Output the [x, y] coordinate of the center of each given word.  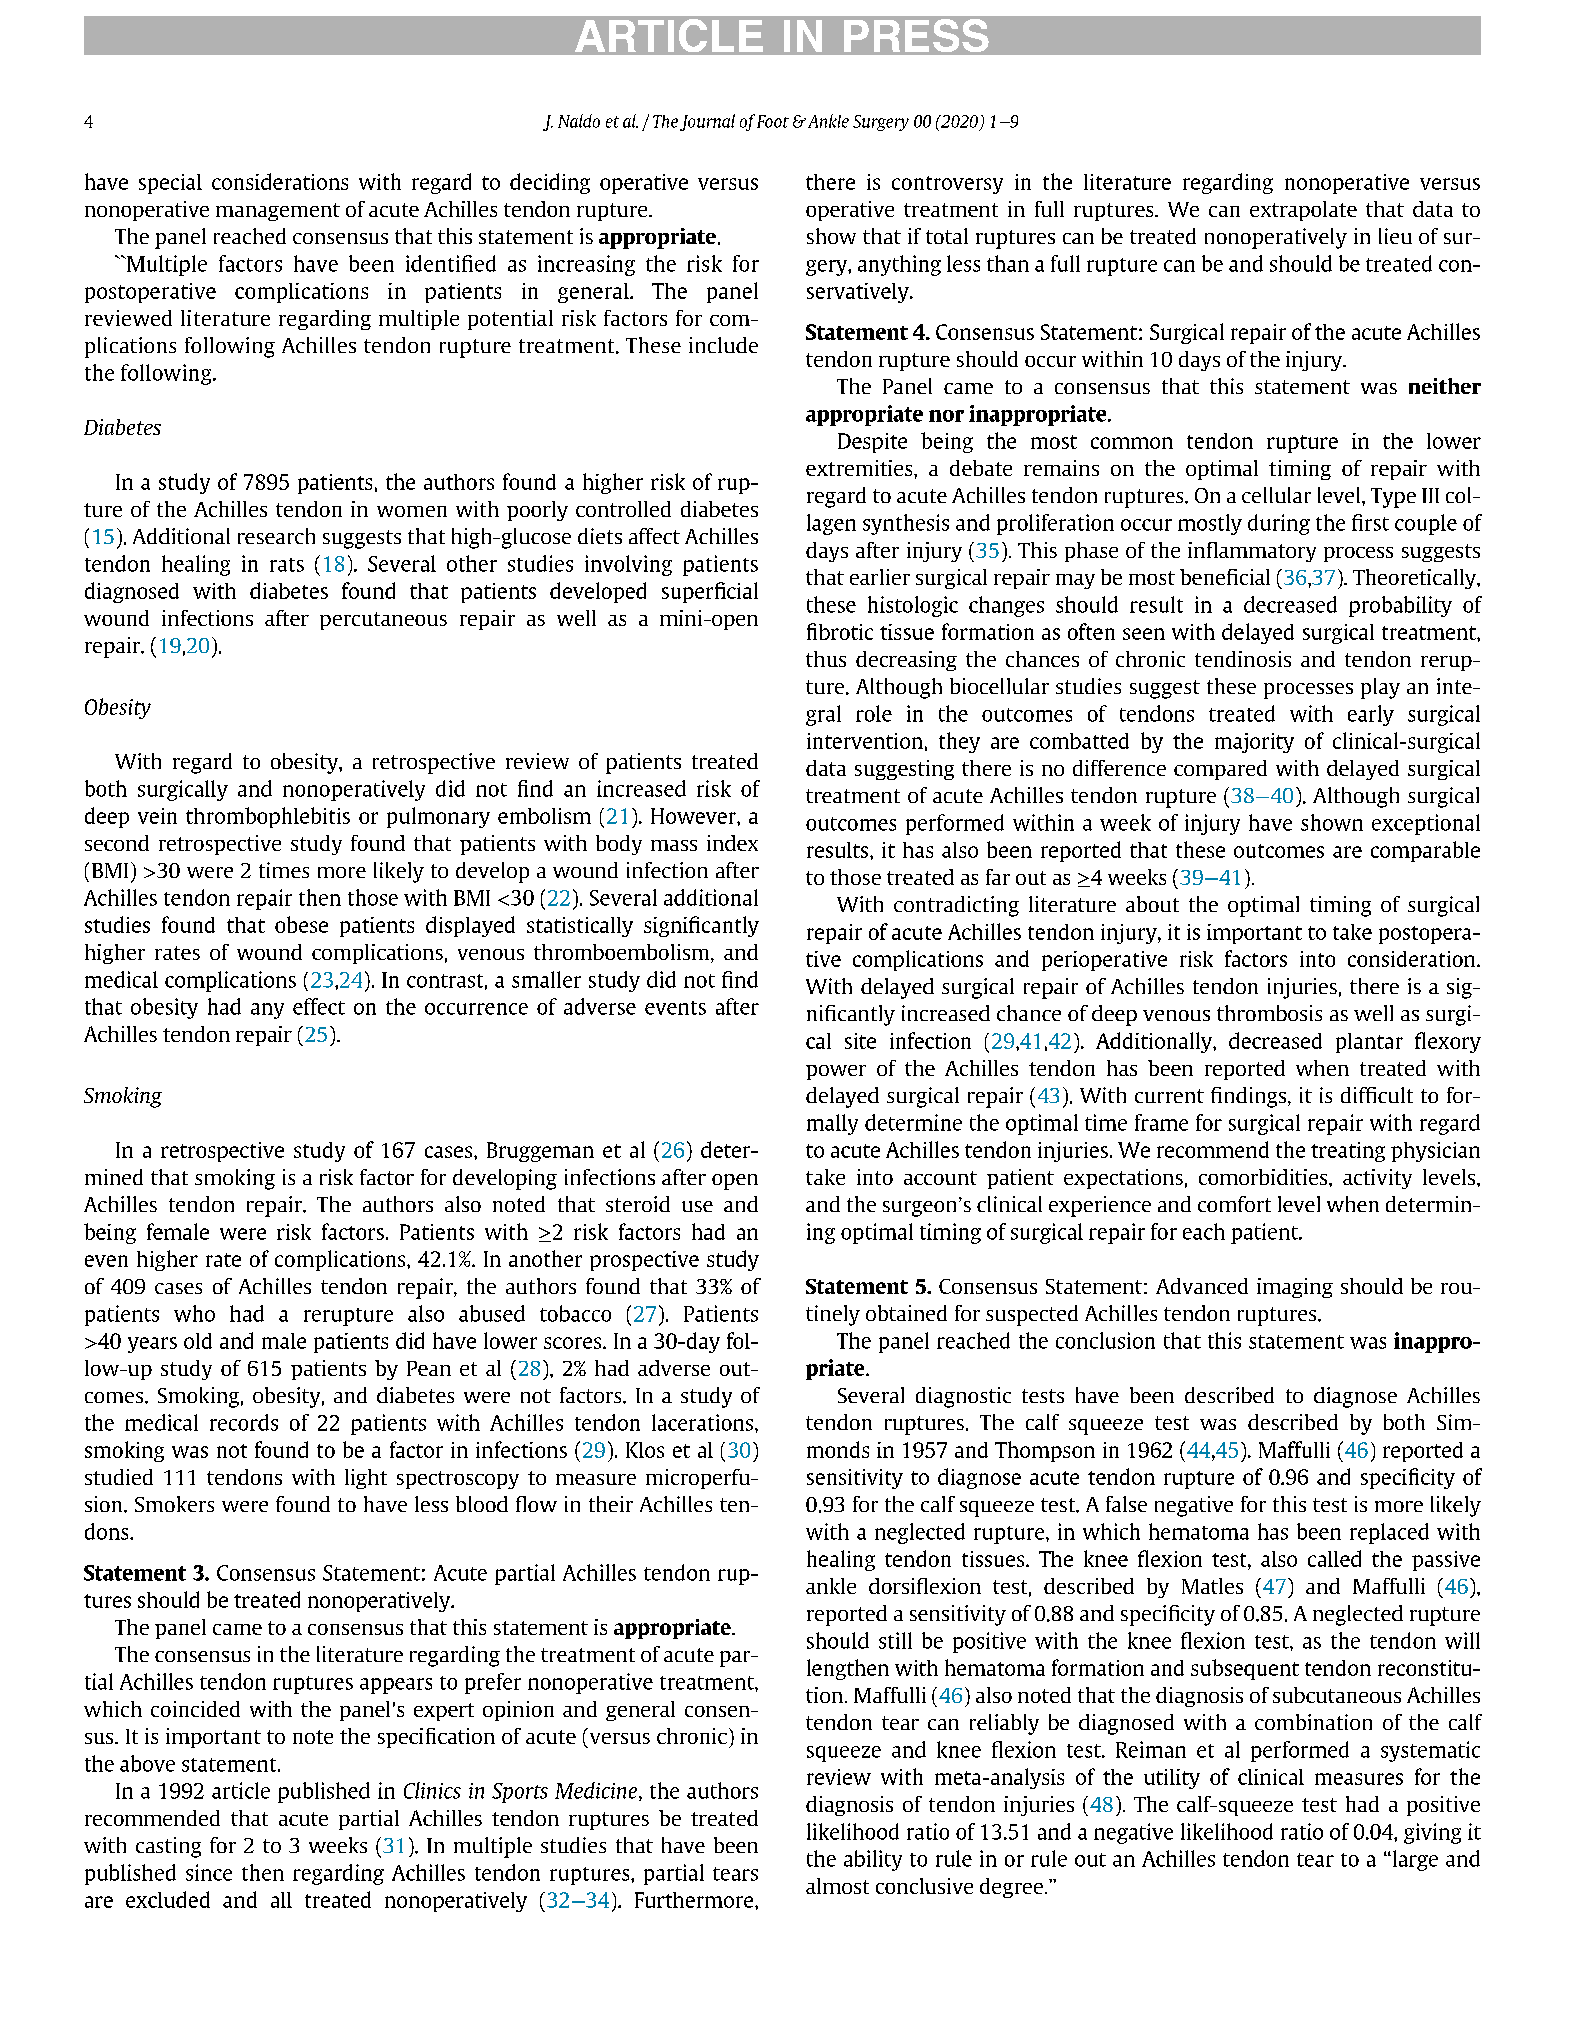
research [276, 536]
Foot [773, 121]
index [732, 843]
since [209, 1872]
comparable [1425, 851]
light [366, 1479]
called [1334, 1558]
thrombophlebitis [268, 817]
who [194, 1313]
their [611, 1504]
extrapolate [1303, 211]
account [940, 1178]
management [278, 212]
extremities [860, 468]
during [1279, 524]
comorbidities [1264, 1177]
